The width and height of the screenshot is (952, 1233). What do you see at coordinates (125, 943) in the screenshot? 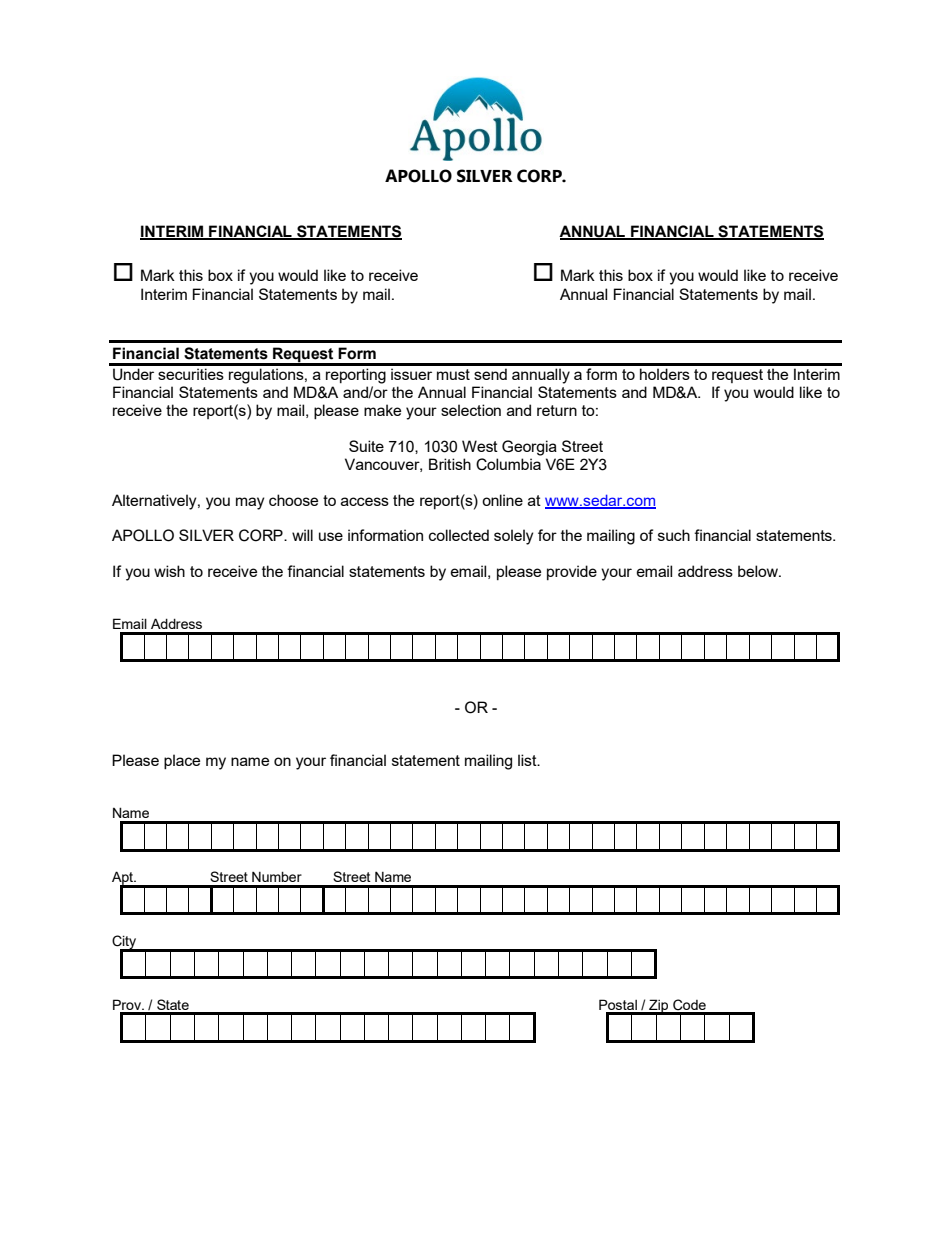
I see `City` at bounding box center [125, 943].
